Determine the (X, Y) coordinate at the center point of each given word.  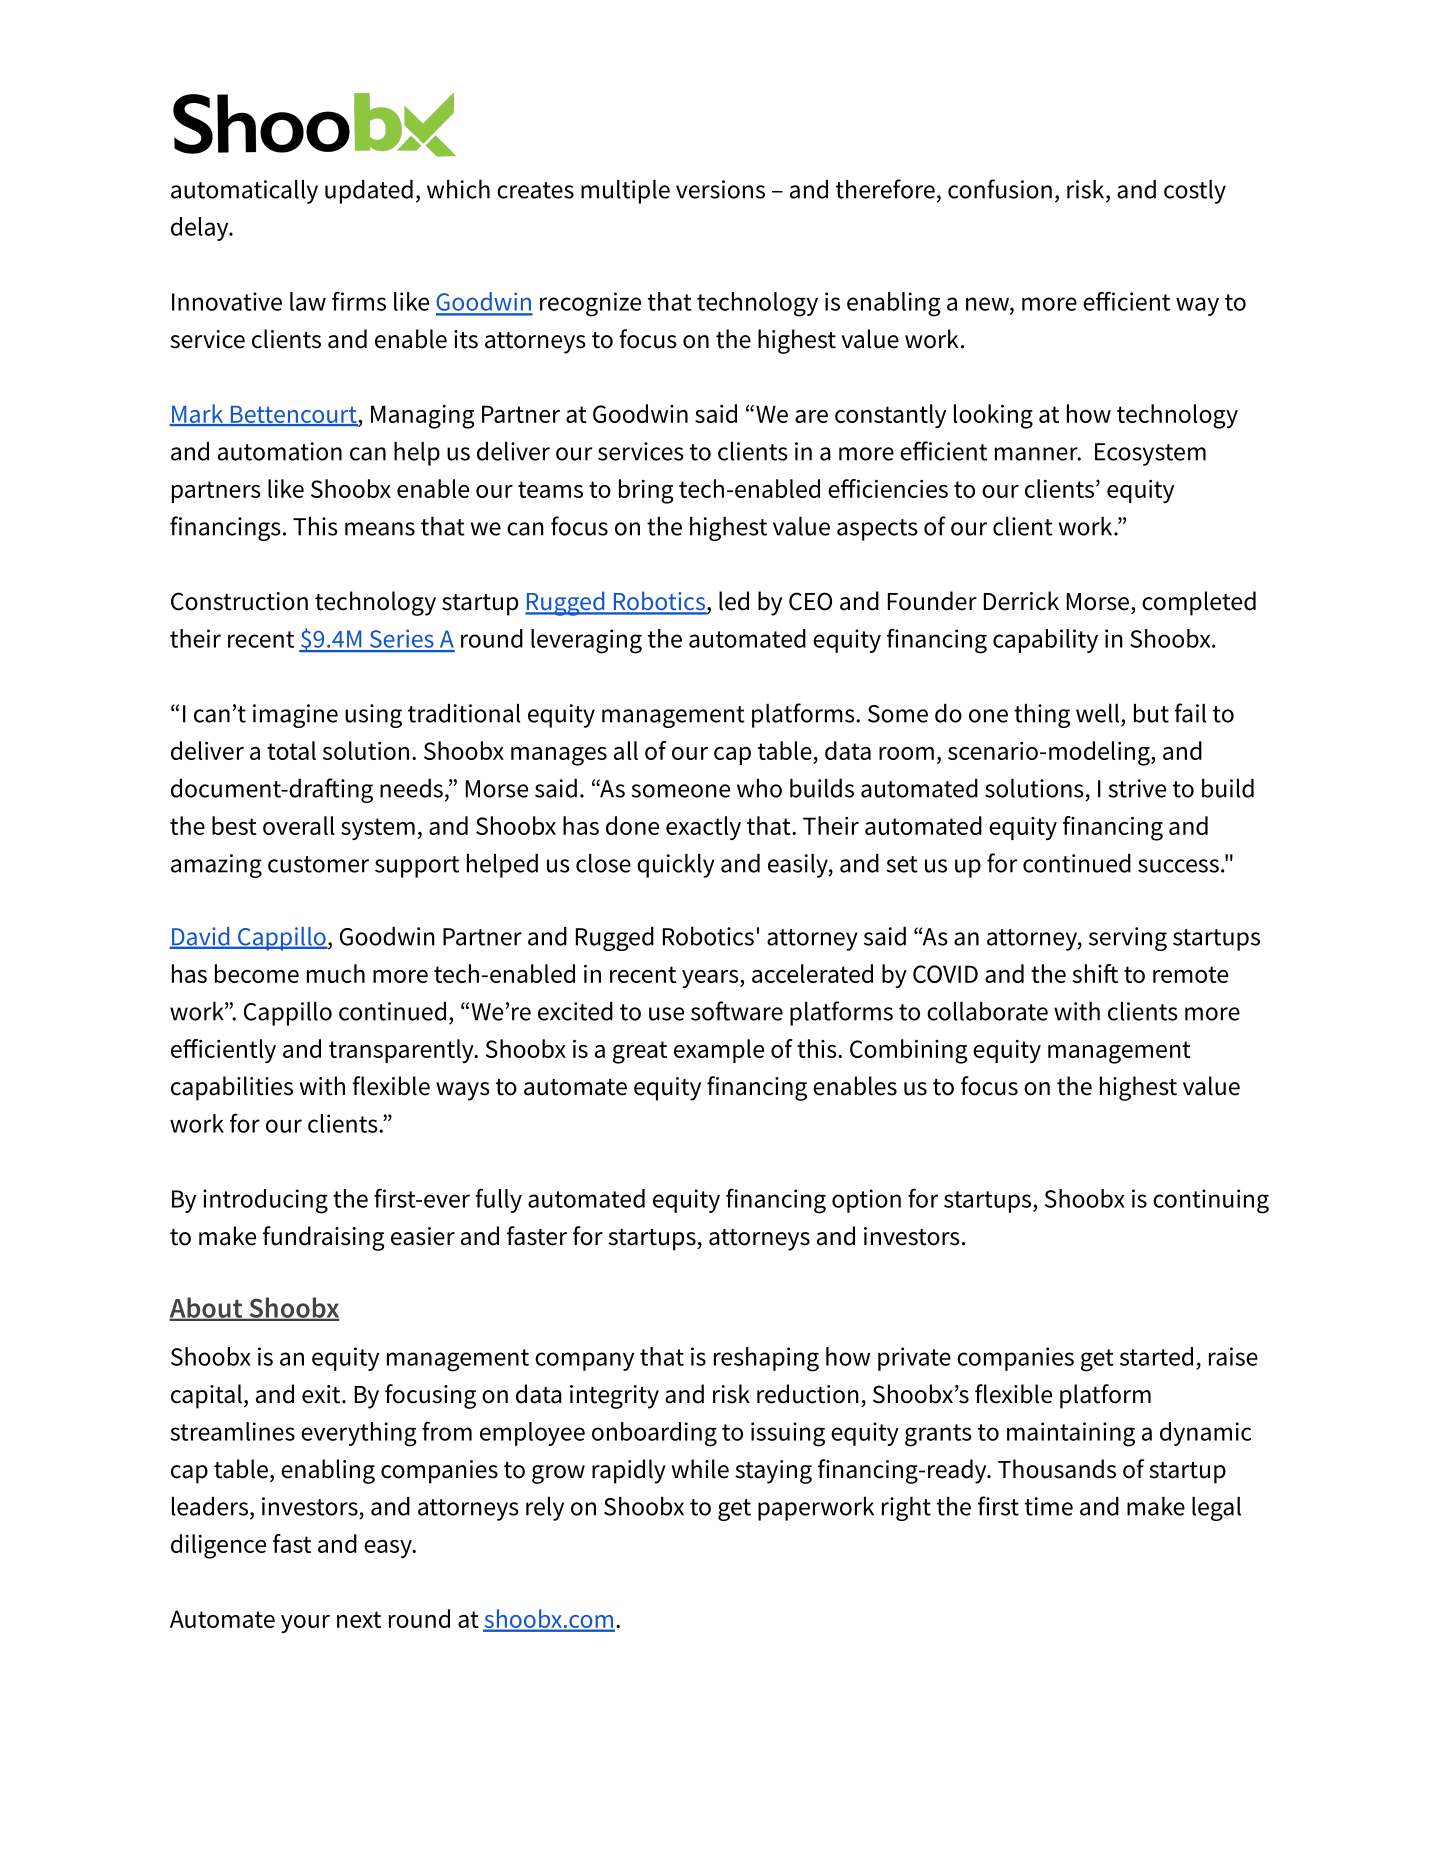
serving (1128, 939)
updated (369, 192)
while (700, 1469)
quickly (676, 866)
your (305, 1624)
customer (318, 864)
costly (1195, 192)
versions (720, 189)
